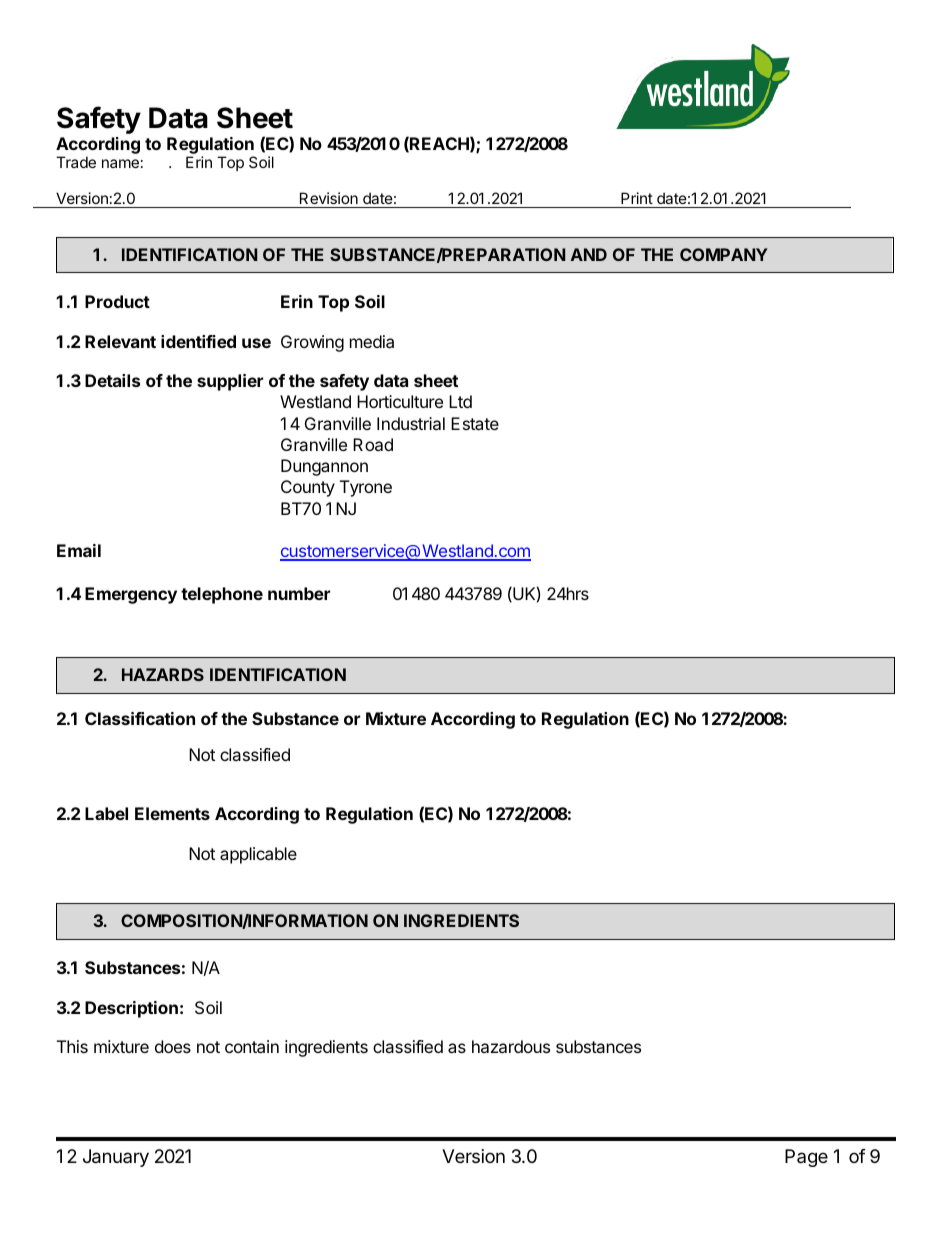  I want to click on applicable, so click(258, 855).
